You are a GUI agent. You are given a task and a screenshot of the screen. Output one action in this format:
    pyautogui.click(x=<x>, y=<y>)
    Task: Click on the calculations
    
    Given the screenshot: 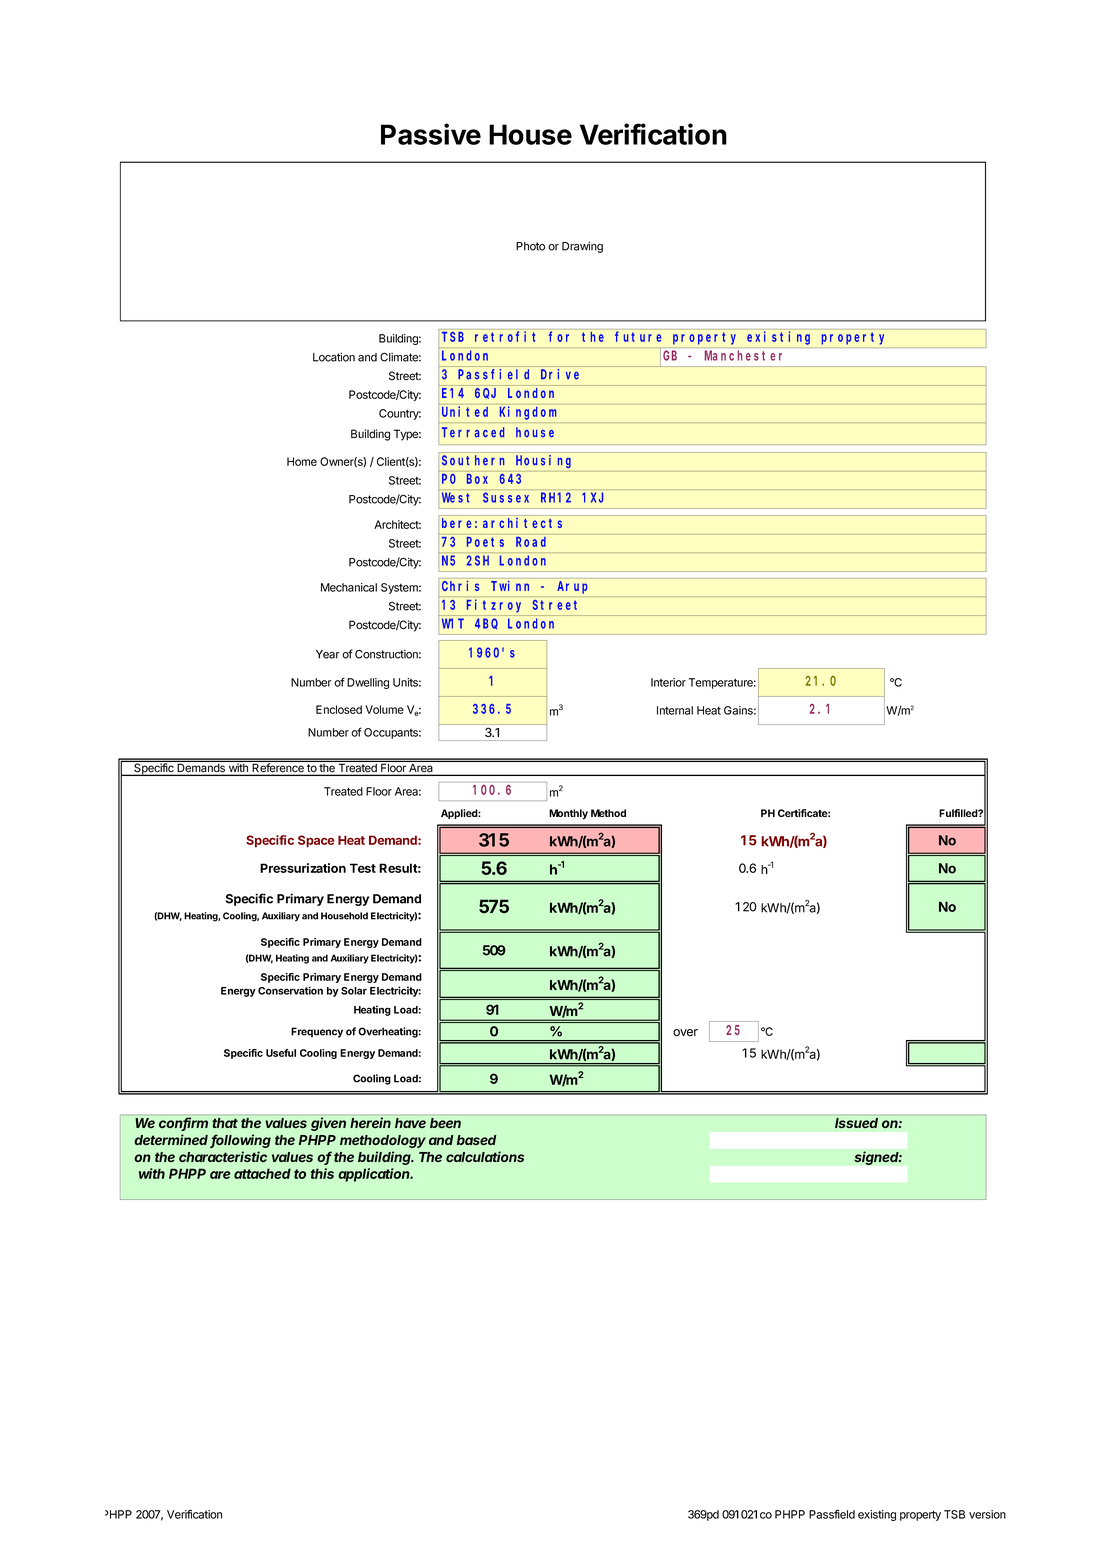 What is the action you would take?
    pyautogui.click(x=485, y=1156)
